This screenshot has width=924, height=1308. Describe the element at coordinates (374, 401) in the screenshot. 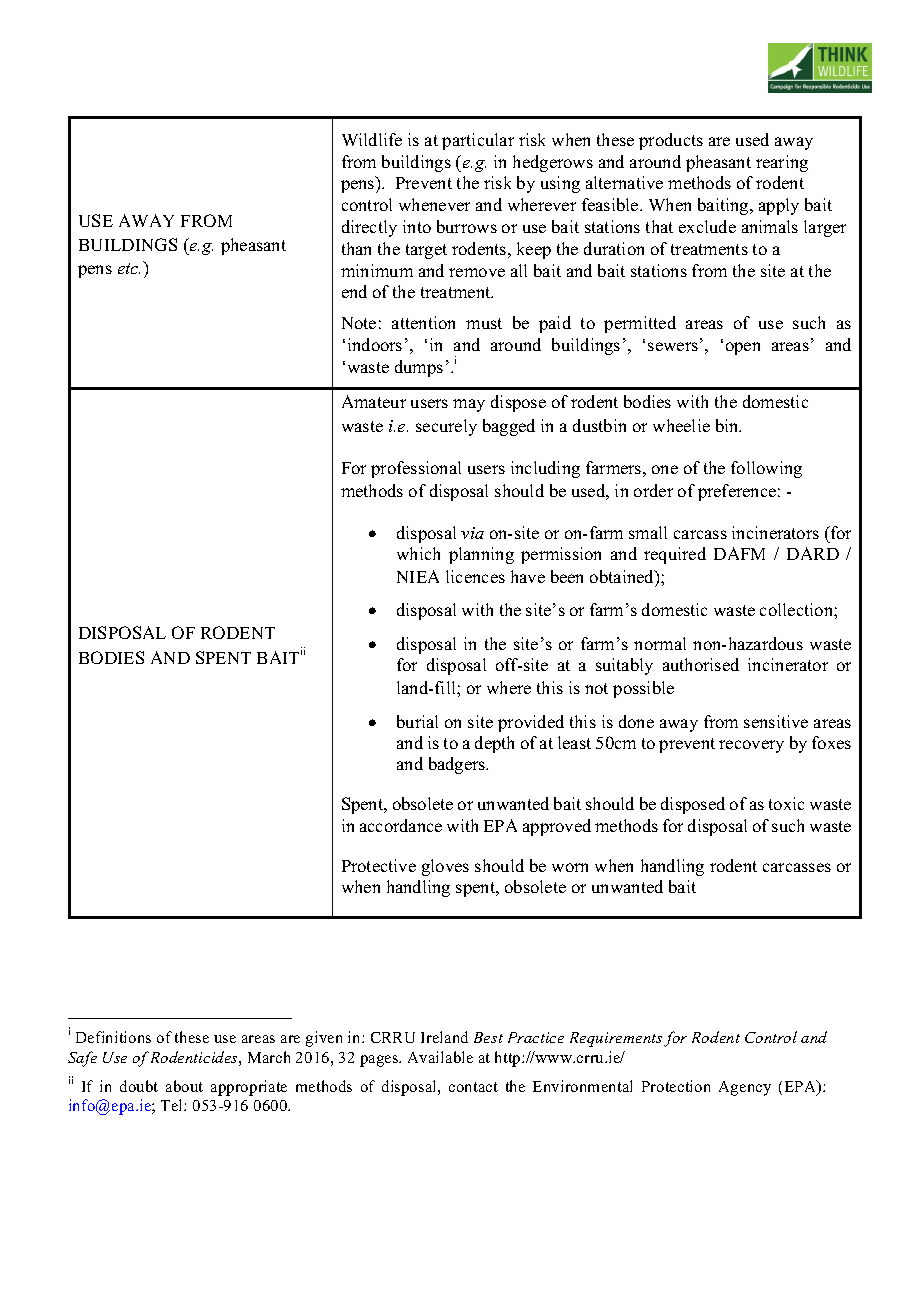

I see `Amateur` at that location.
